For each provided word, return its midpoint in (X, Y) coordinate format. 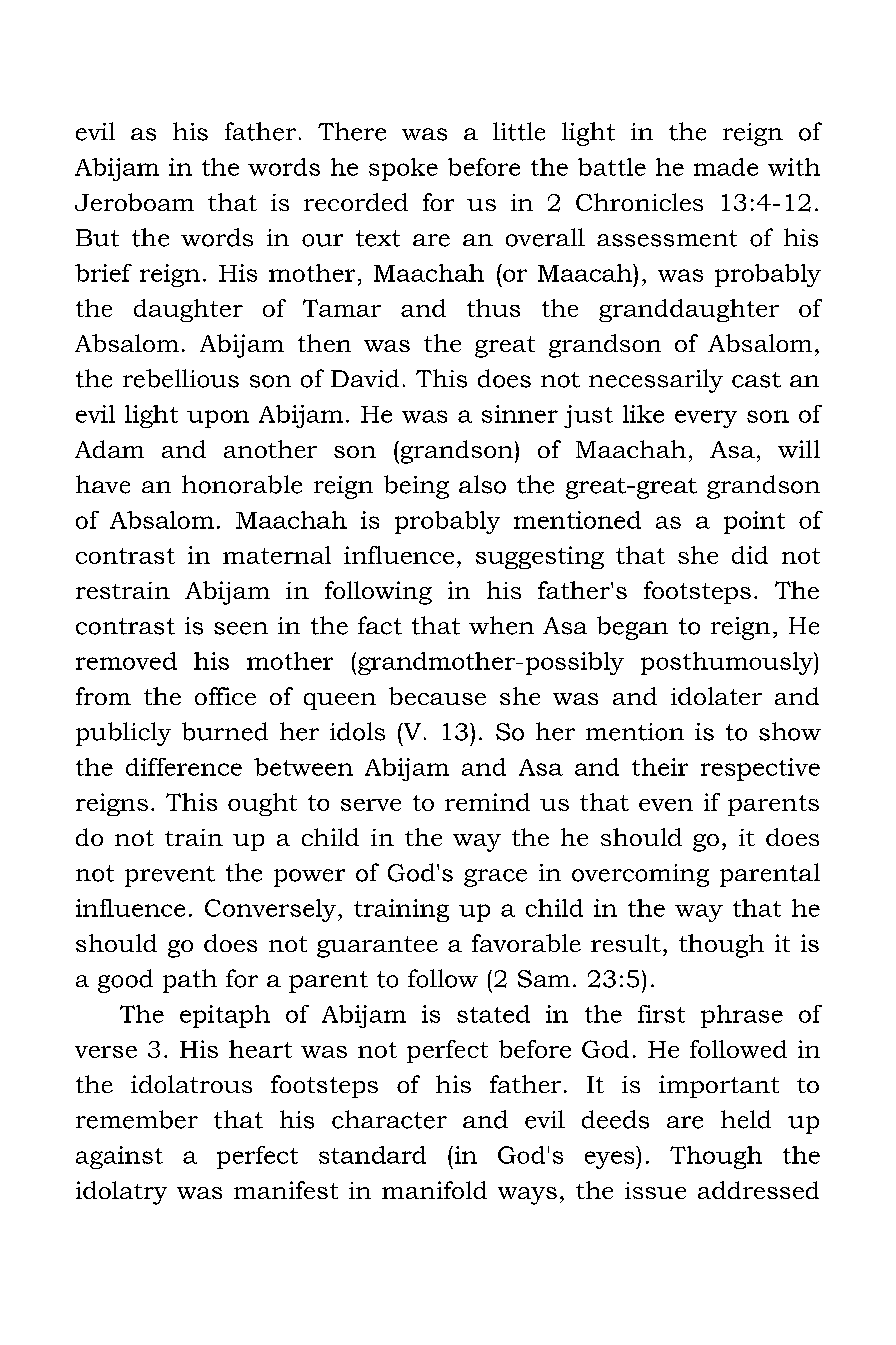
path (190, 981)
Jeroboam (134, 202)
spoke (403, 169)
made (726, 167)
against (119, 1157)
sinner (520, 414)
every (706, 419)
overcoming (640, 875)
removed (126, 661)
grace (495, 878)
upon (218, 419)
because (437, 696)
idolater (716, 696)
